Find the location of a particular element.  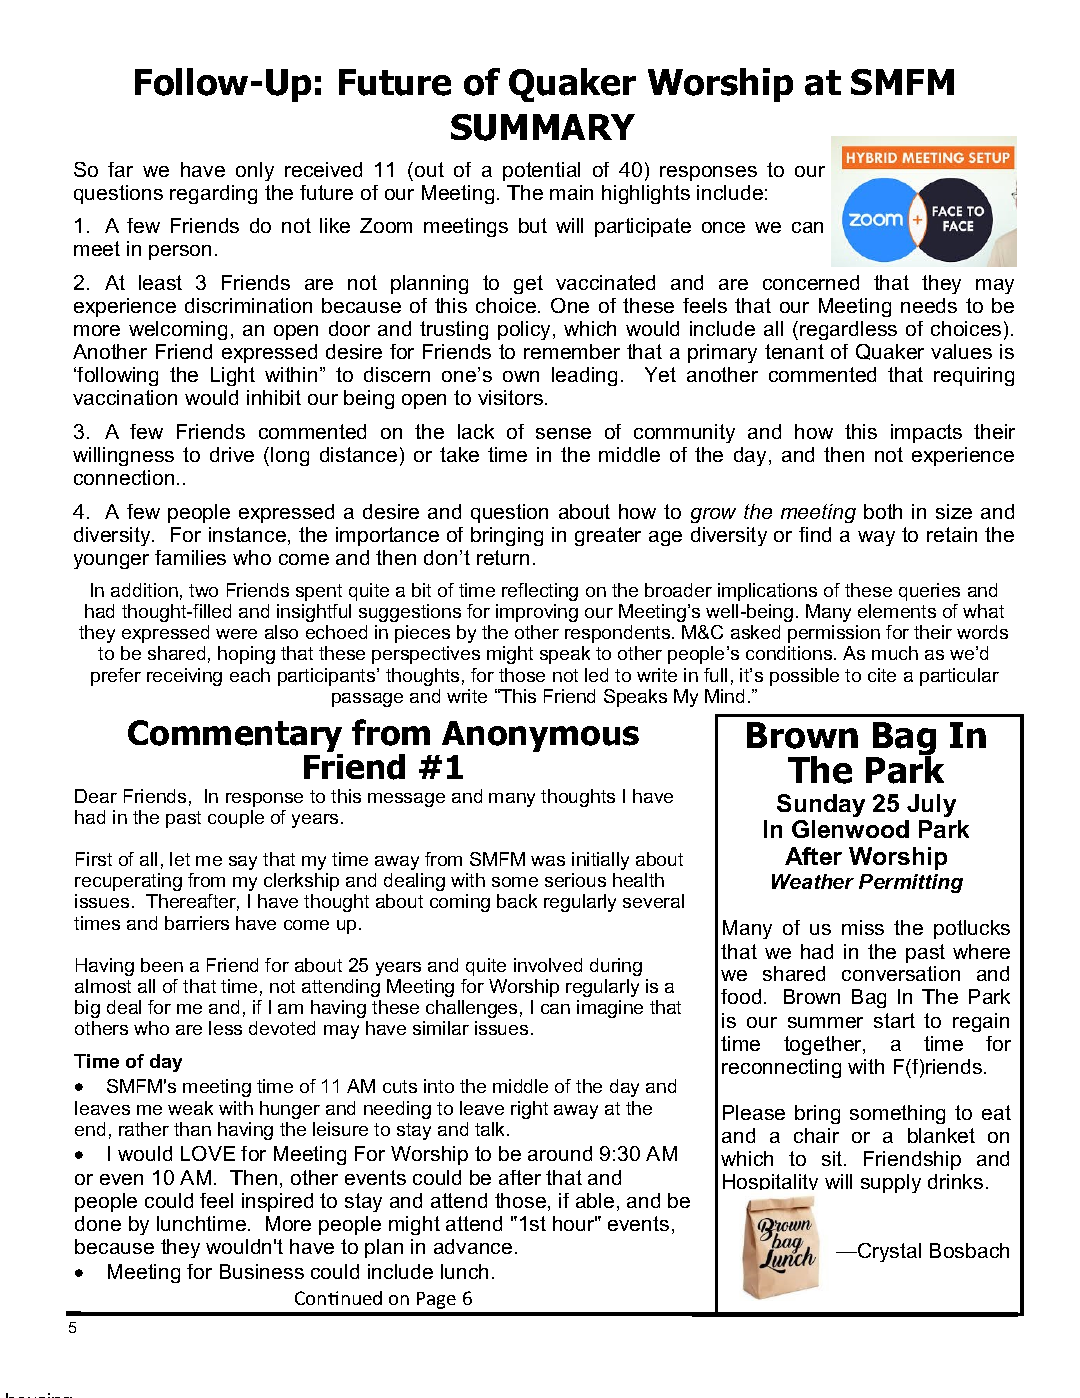

potential is located at coordinates (541, 171).
